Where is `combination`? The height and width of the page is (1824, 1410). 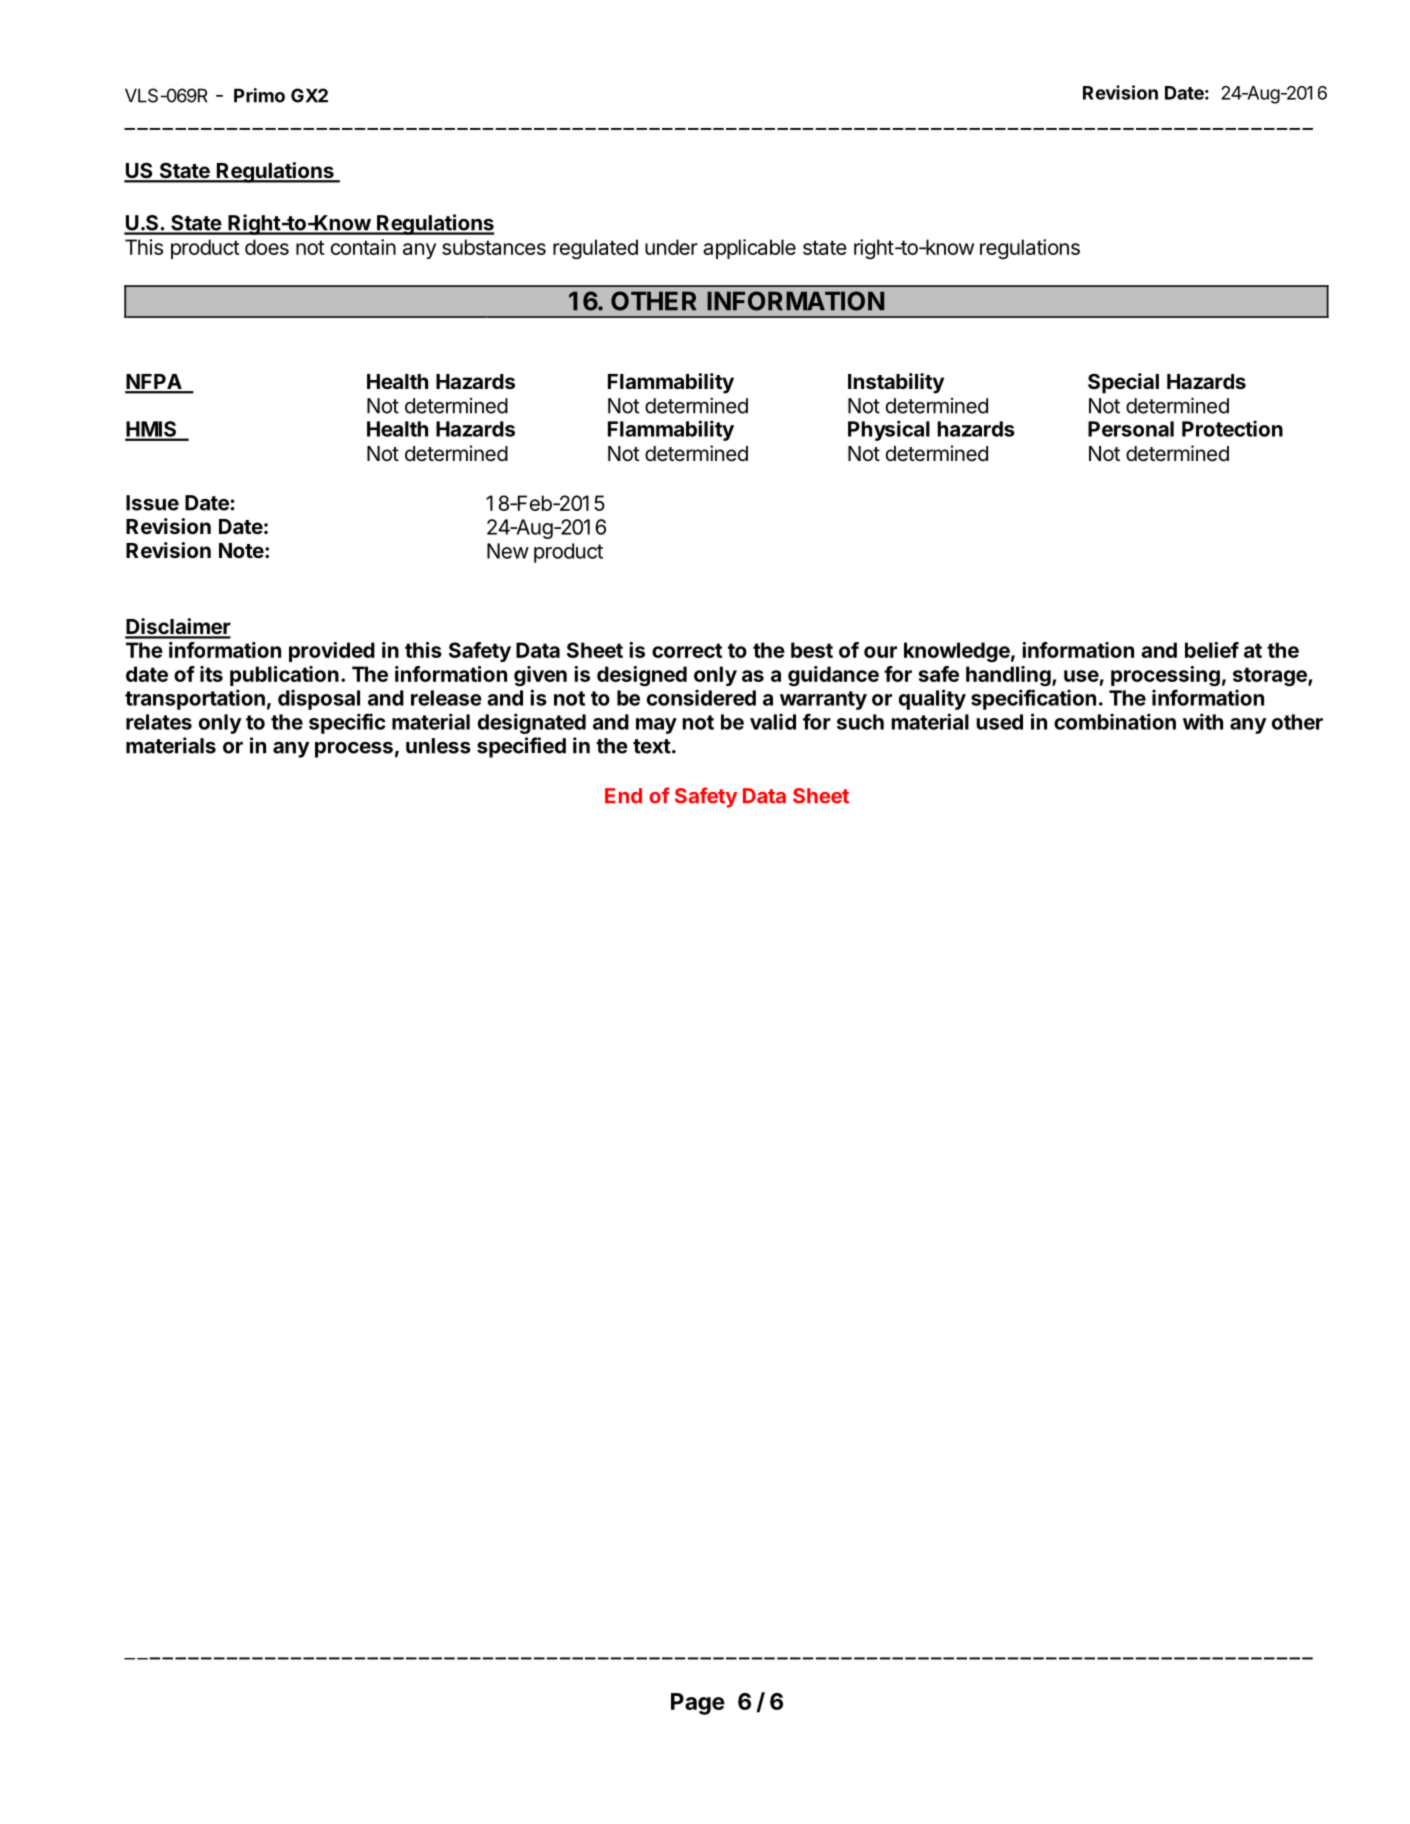 combination is located at coordinates (1115, 721).
